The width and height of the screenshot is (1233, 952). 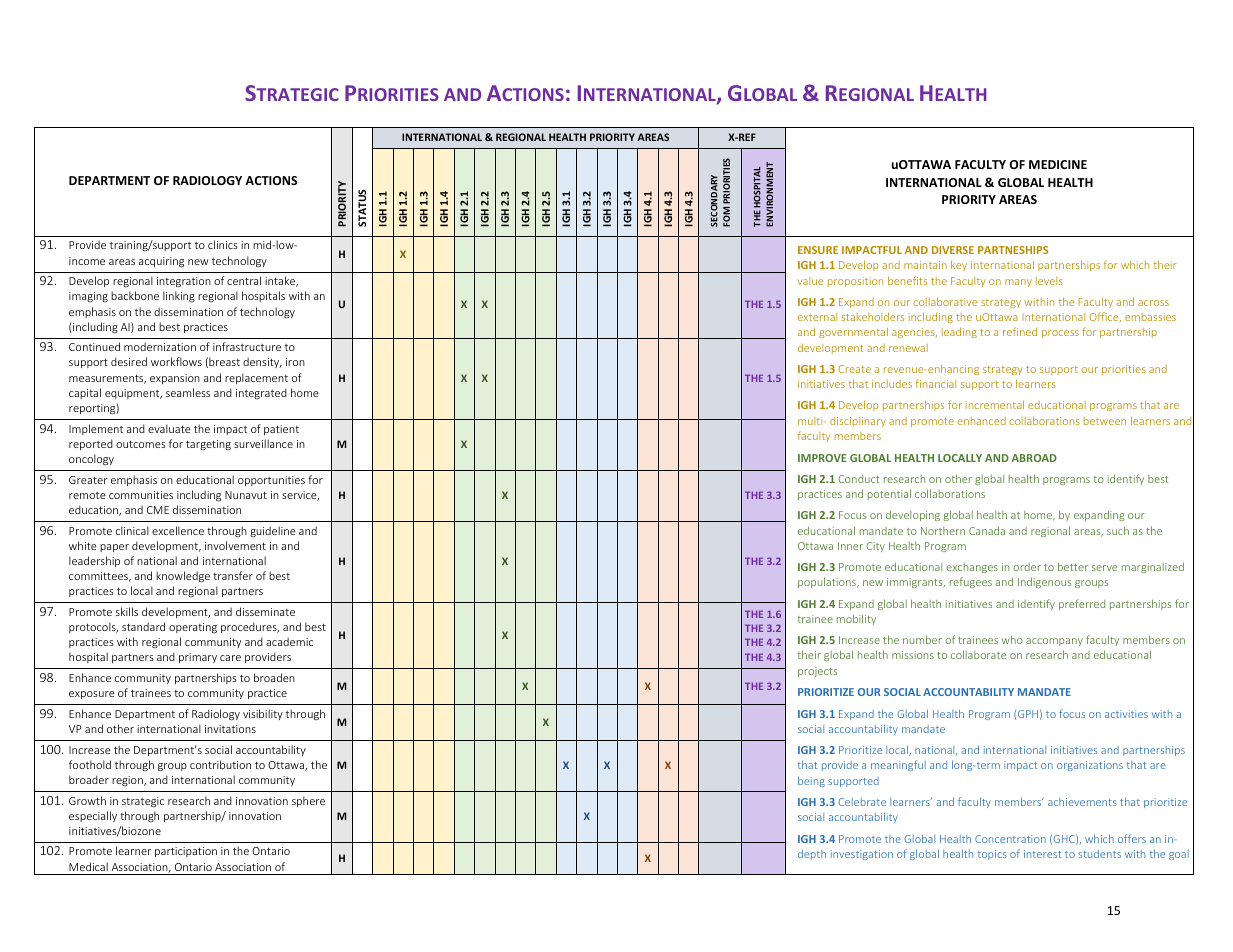 I want to click on interest, so click(x=1042, y=854).
